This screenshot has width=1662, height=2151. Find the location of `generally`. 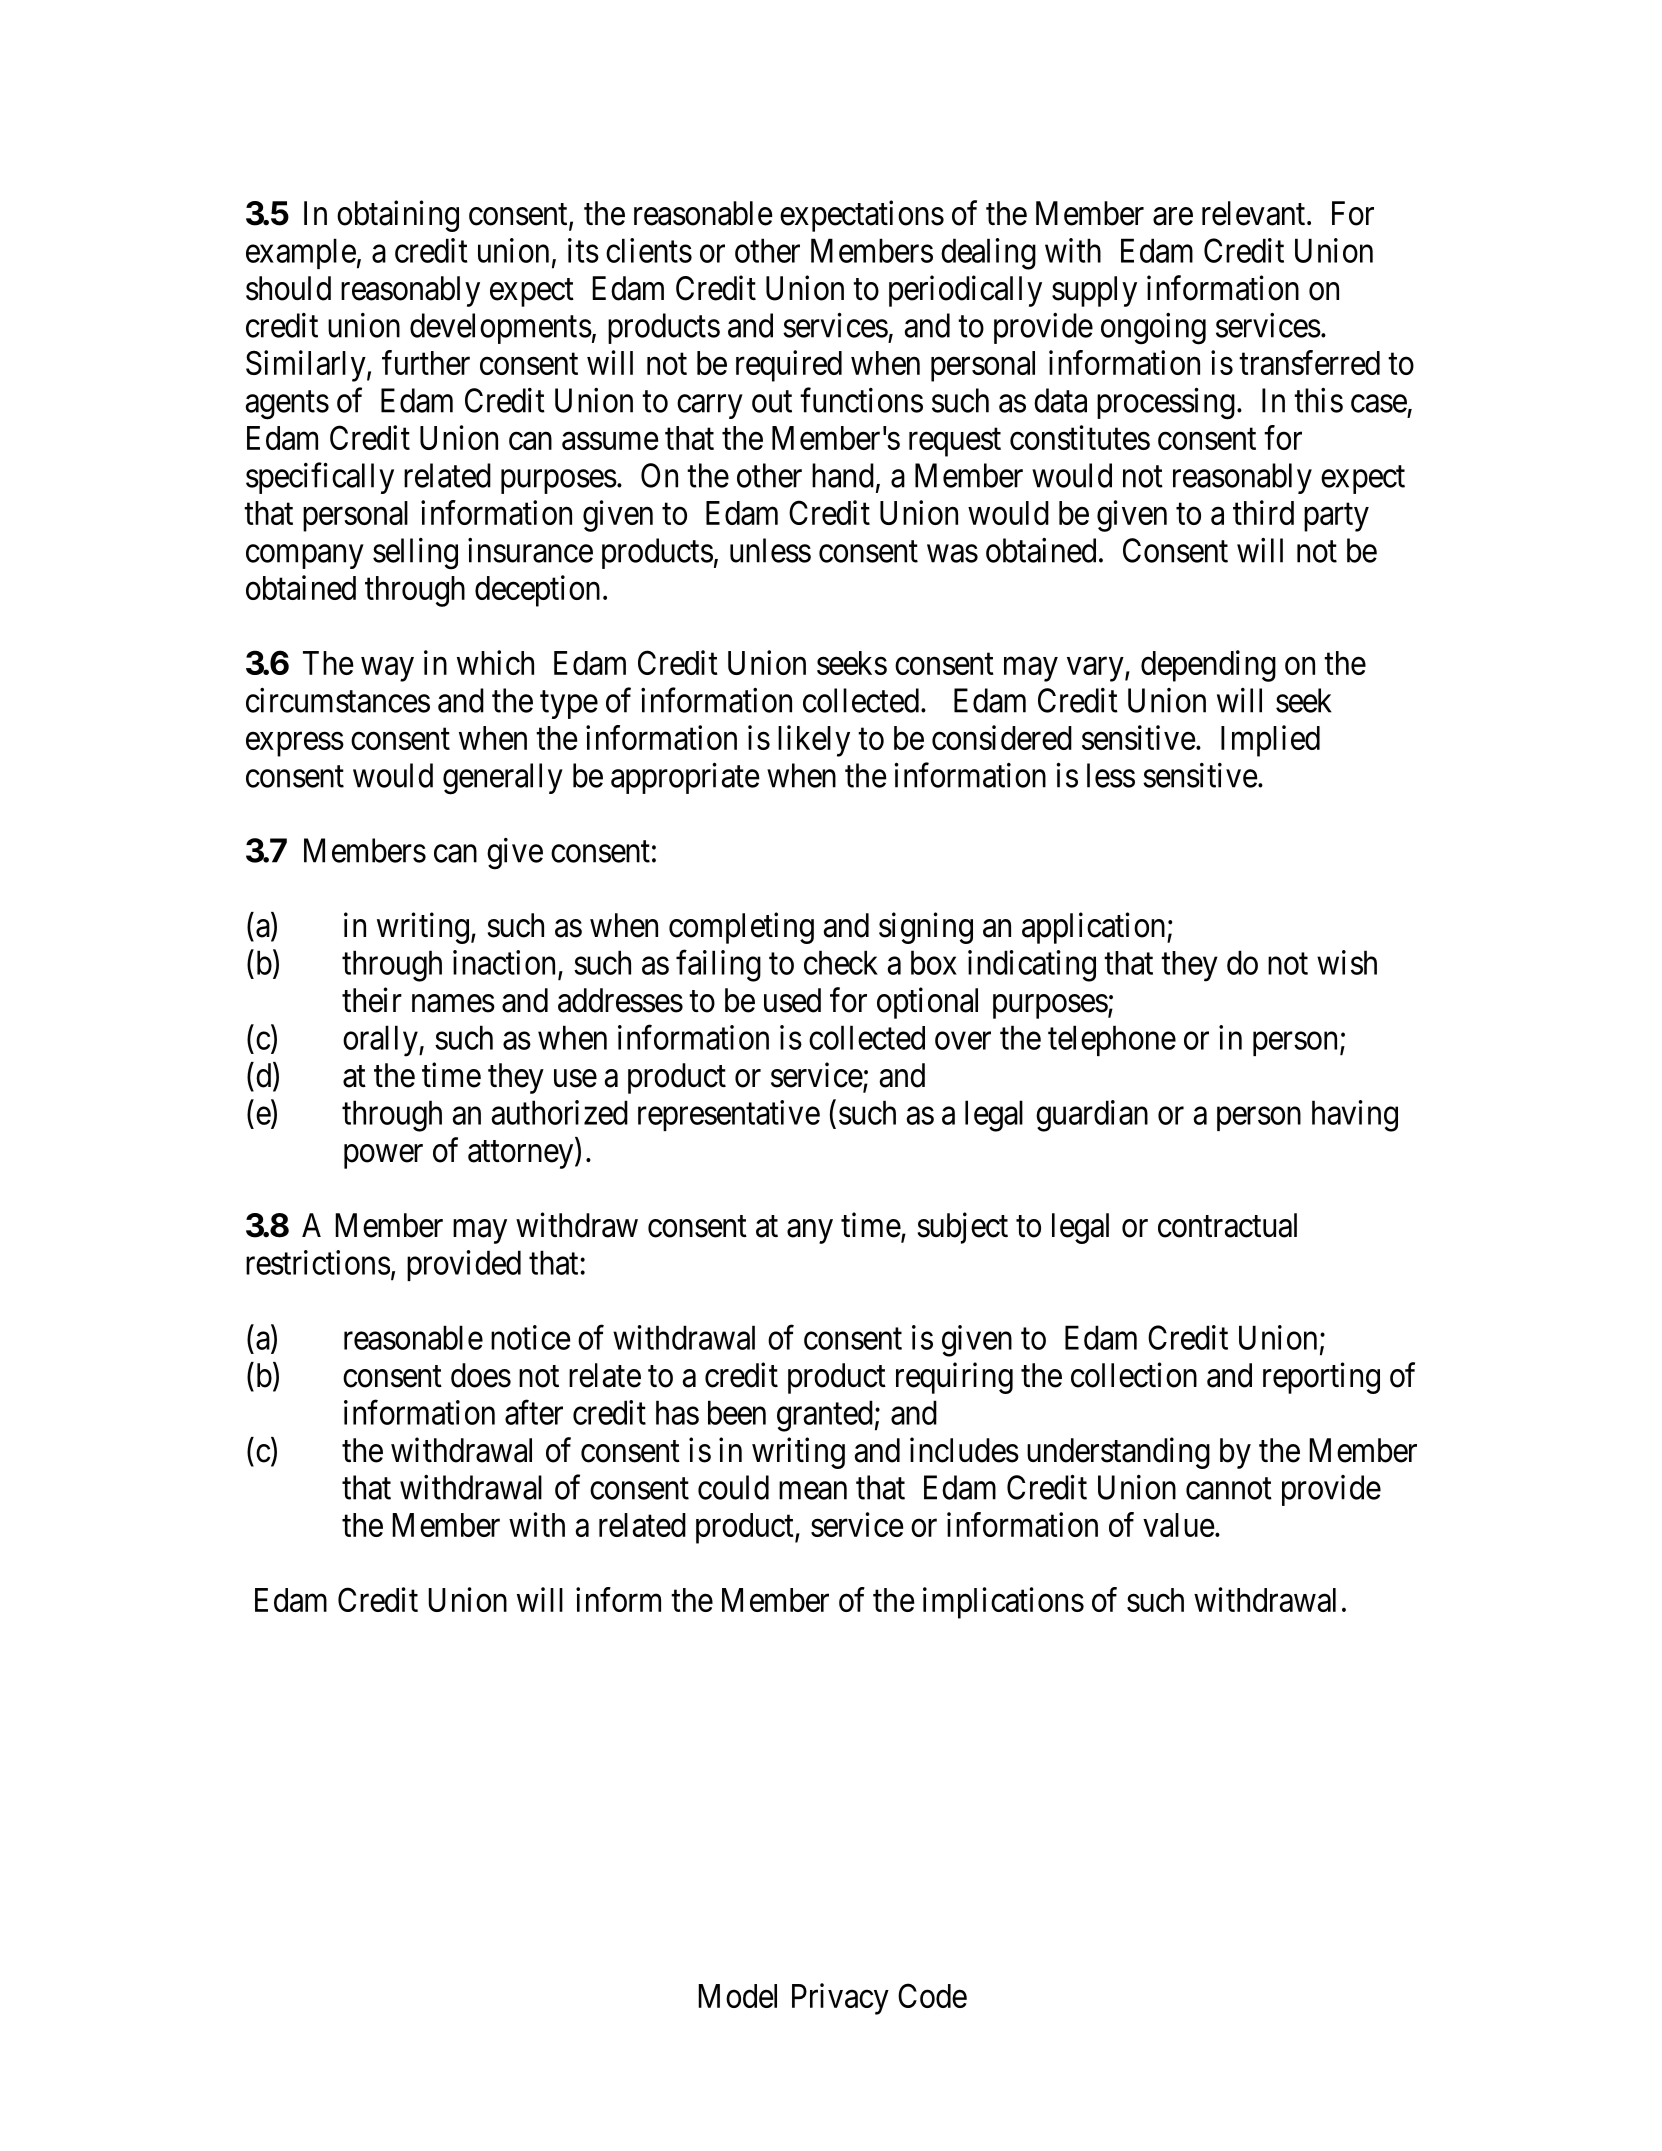

generally is located at coordinates (503, 779).
